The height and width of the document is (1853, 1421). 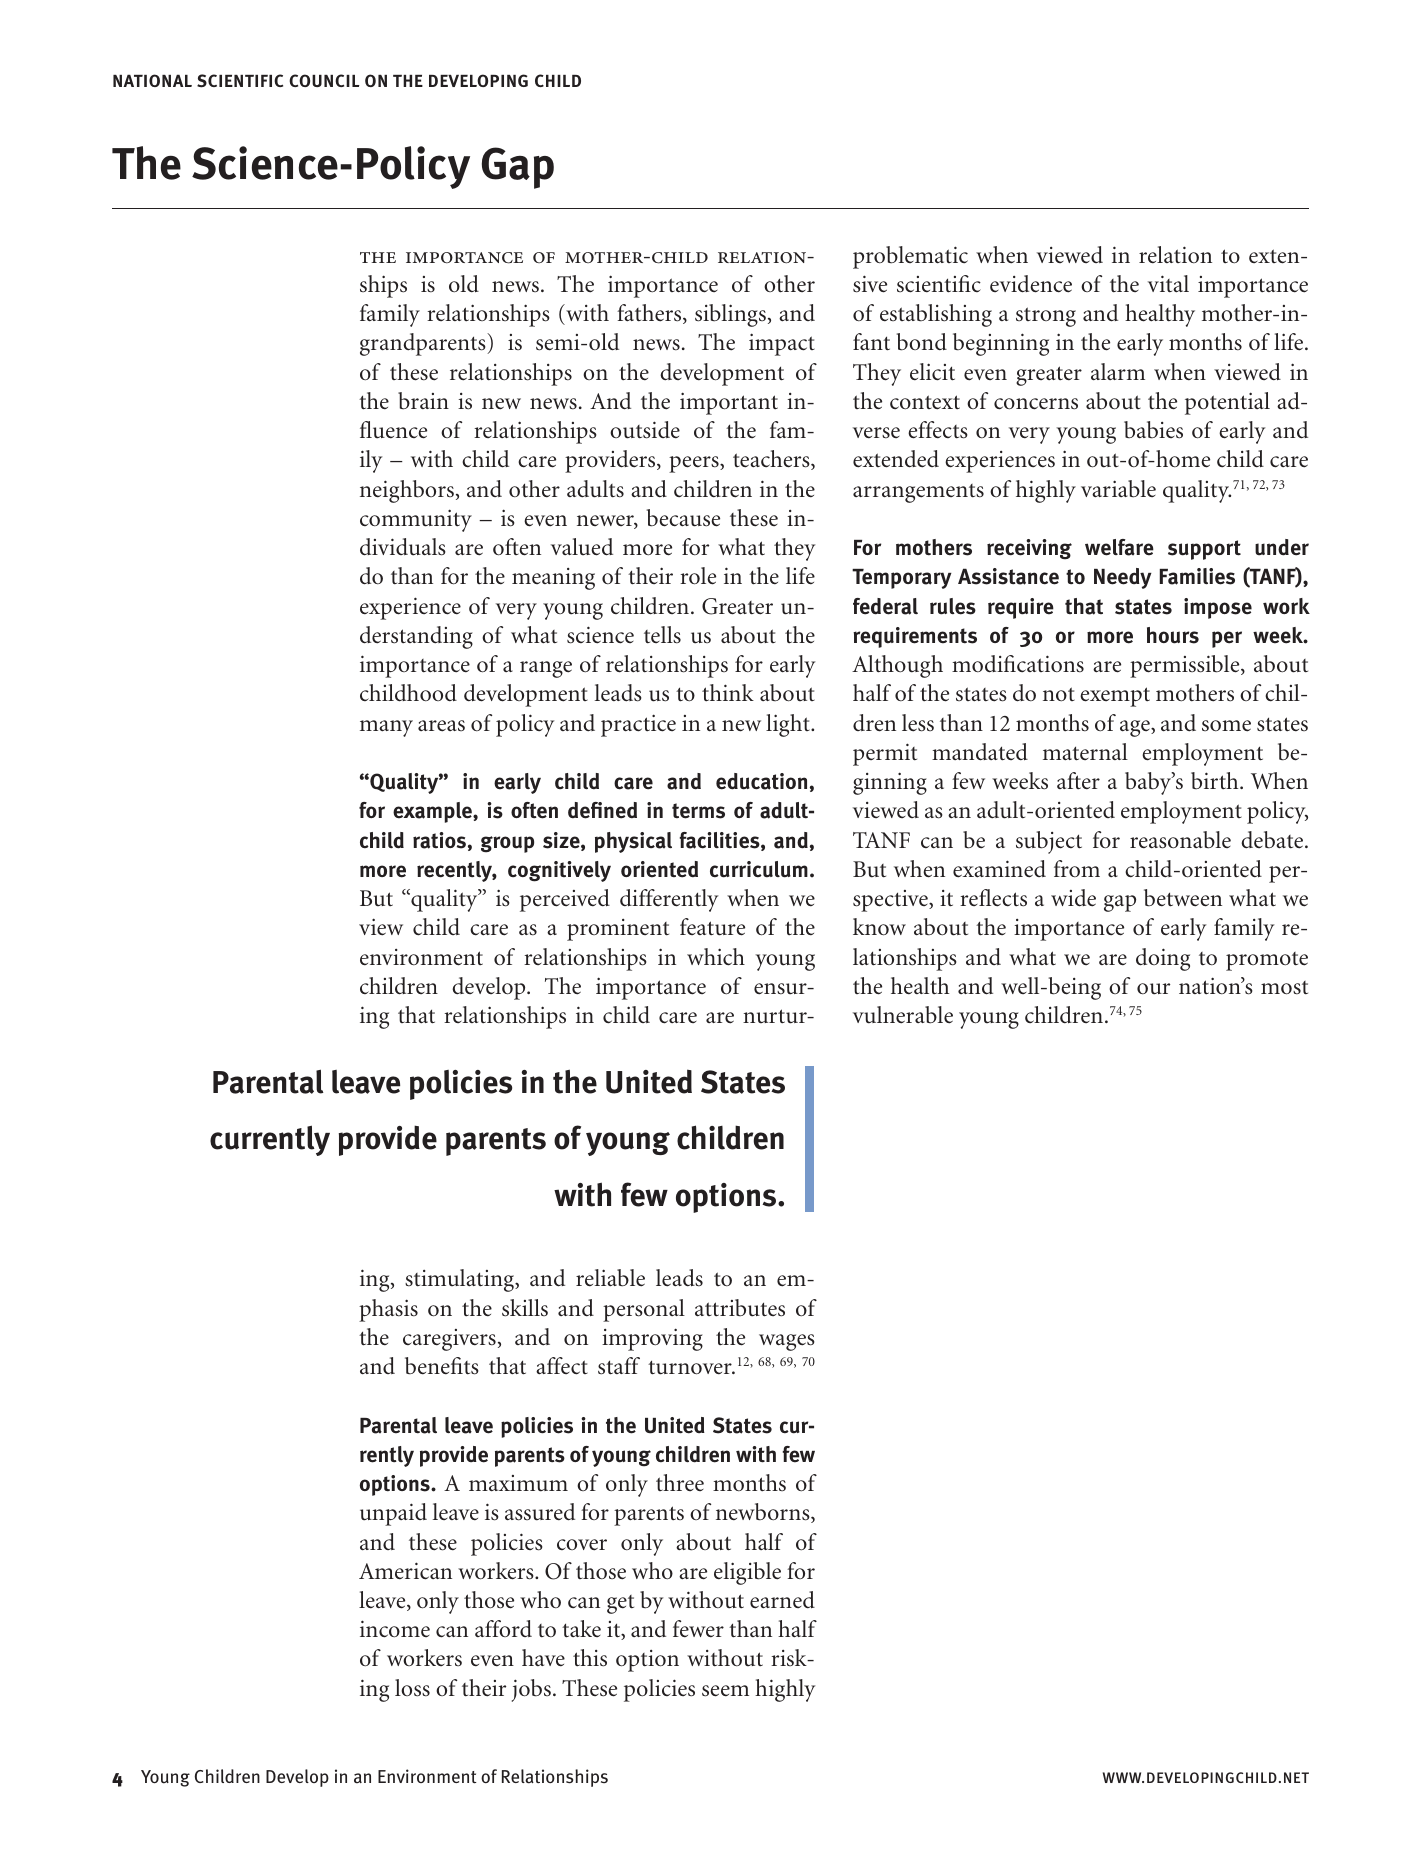 What do you see at coordinates (1168, 284) in the document?
I see `vital` at bounding box center [1168, 284].
